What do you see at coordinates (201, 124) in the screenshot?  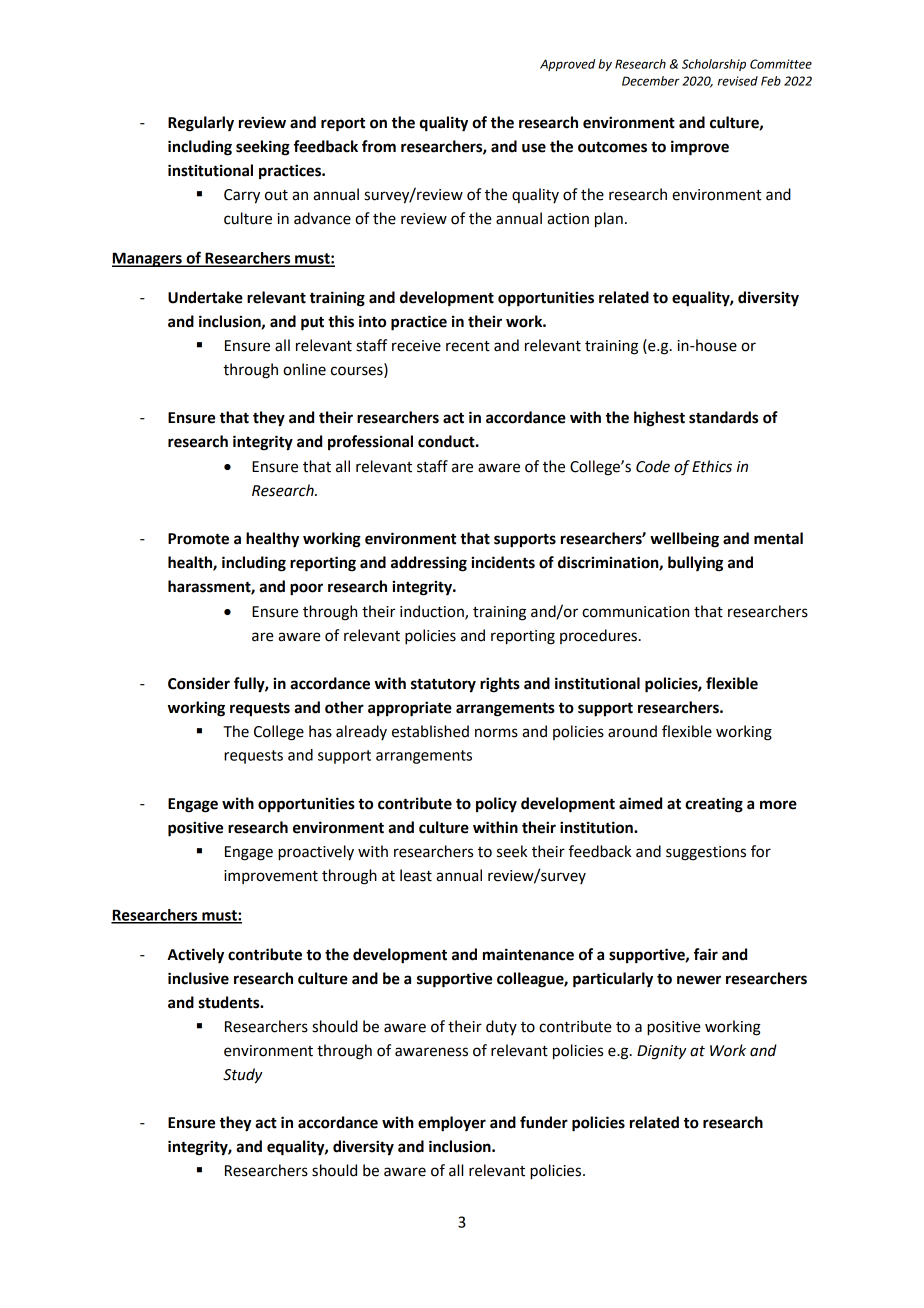 I see `Regularly` at bounding box center [201, 124].
